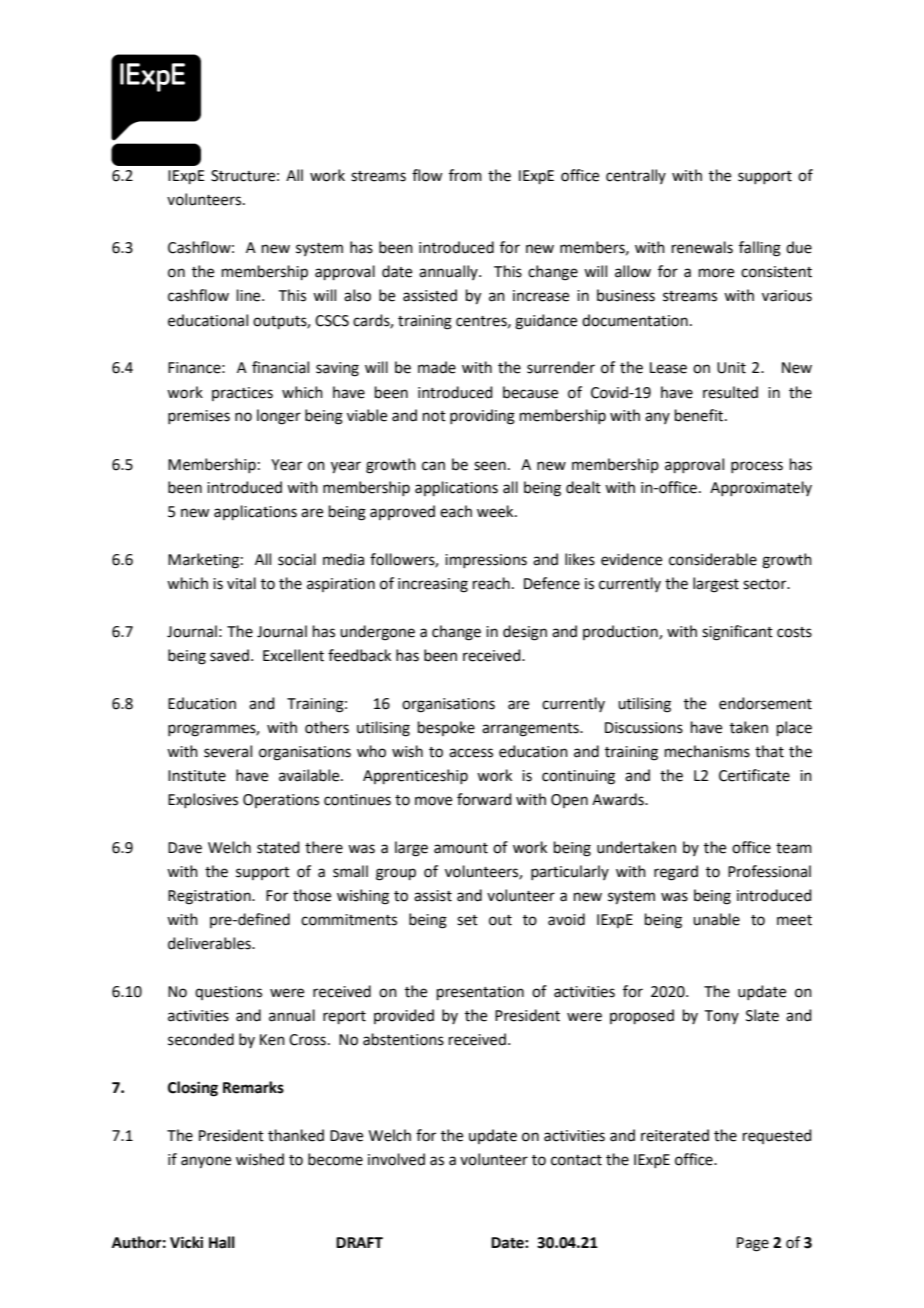 The width and height of the screenshot is (924, 1308). I want to click on several, so click(228, 751).
